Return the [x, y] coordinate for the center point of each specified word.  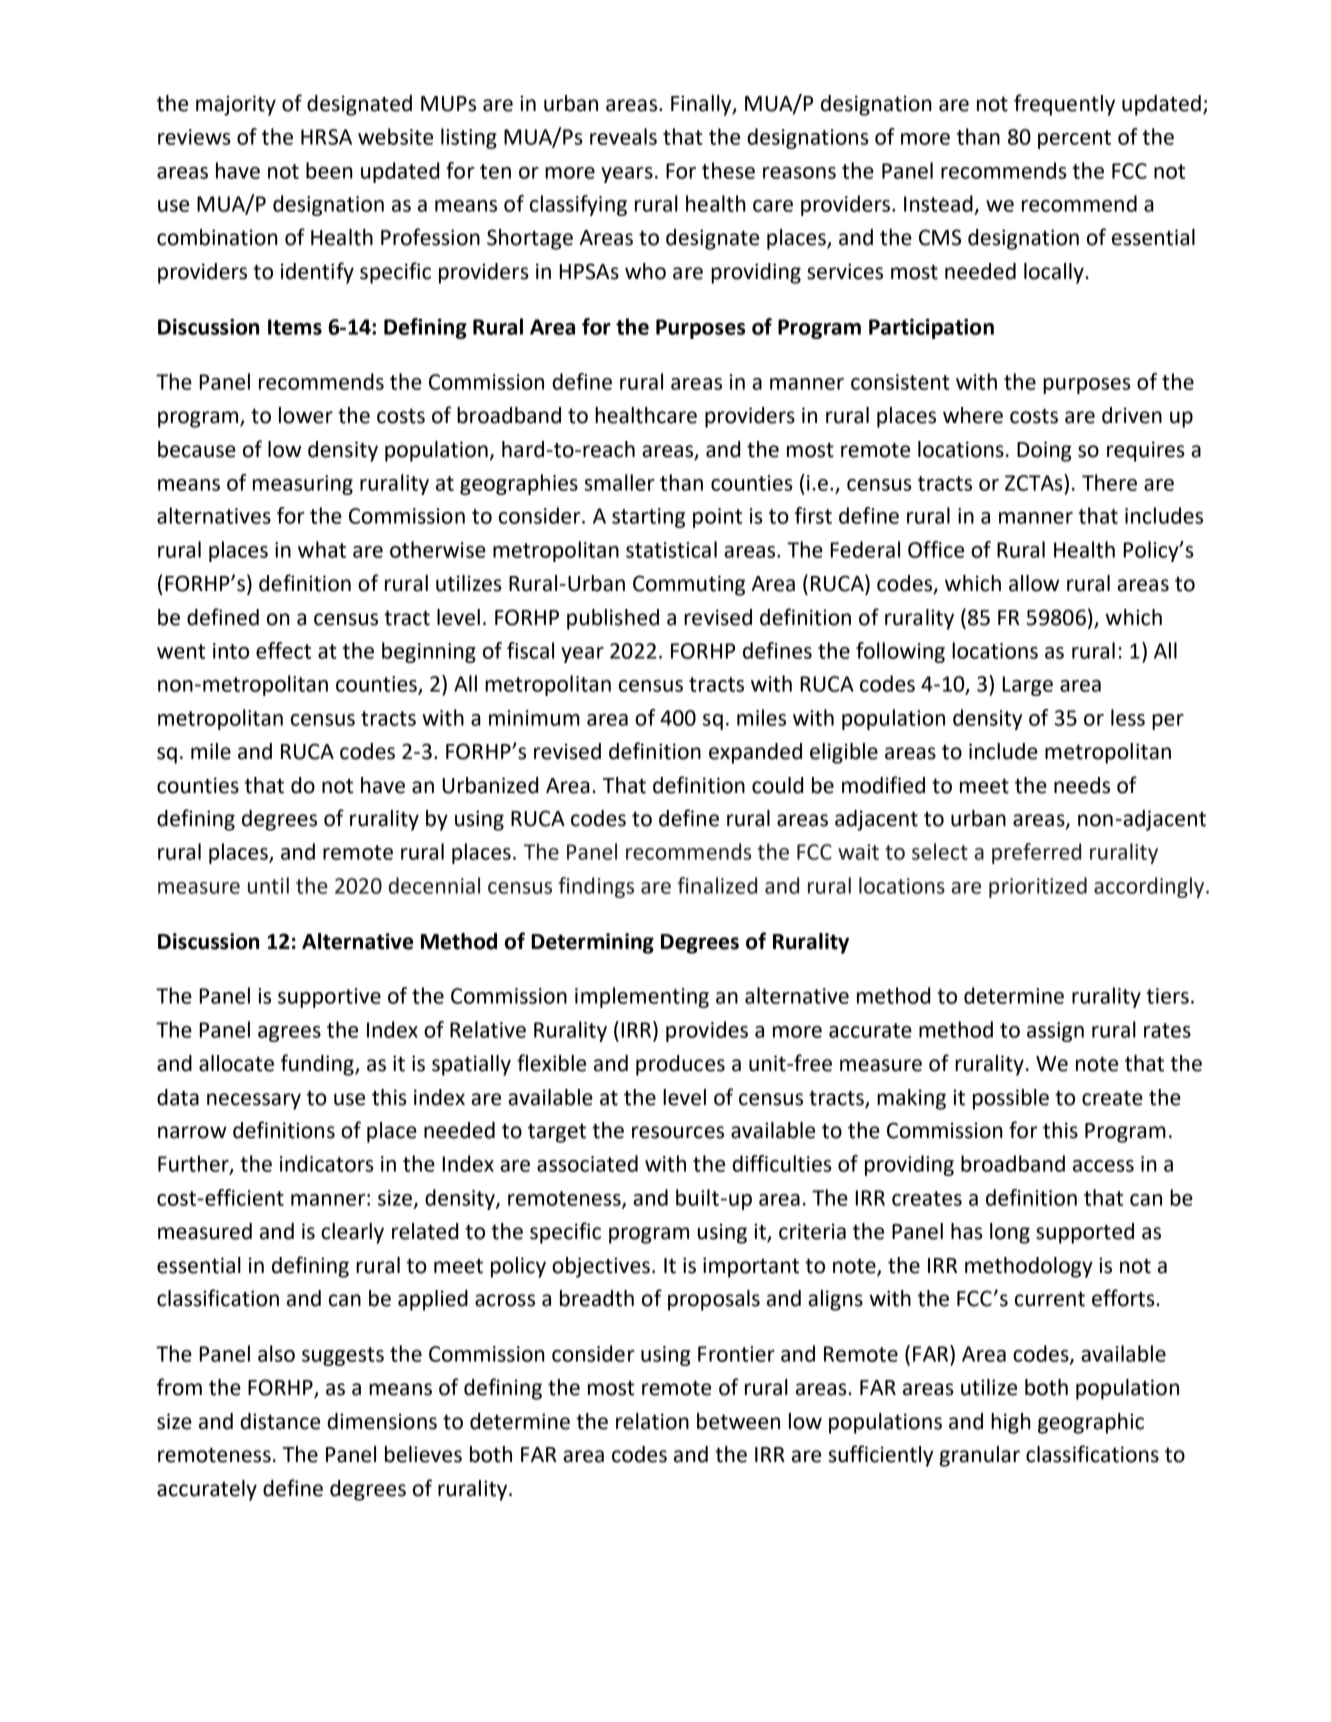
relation [652, 1421]
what [322, 549]
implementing [642, 997]
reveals [623, 136]
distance [280, 1421]
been [329, 170]
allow [1034, 583]
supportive [329, 998]
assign [1055, 1032]
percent [1074, 139]
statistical [671, 549]
